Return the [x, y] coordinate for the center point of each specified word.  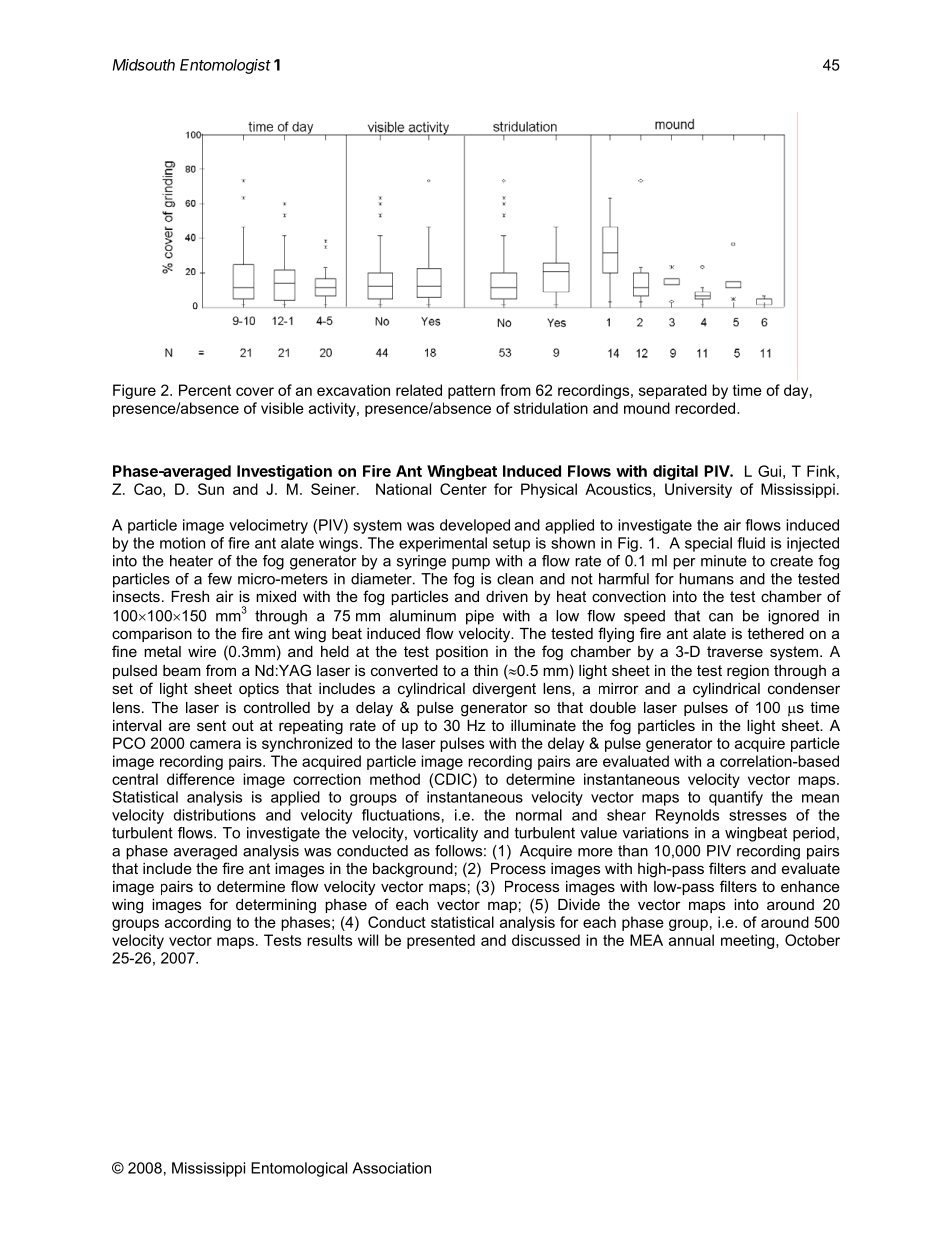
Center [463, 489]
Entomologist [225, 66]
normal [539, 815]
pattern [471, 392]
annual [691, 940]
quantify [736, 798]
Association [391, 1168]
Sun [211, 489]
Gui [769, 471]
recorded [706, 408]
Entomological [299, 1169]
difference [201, 779]
